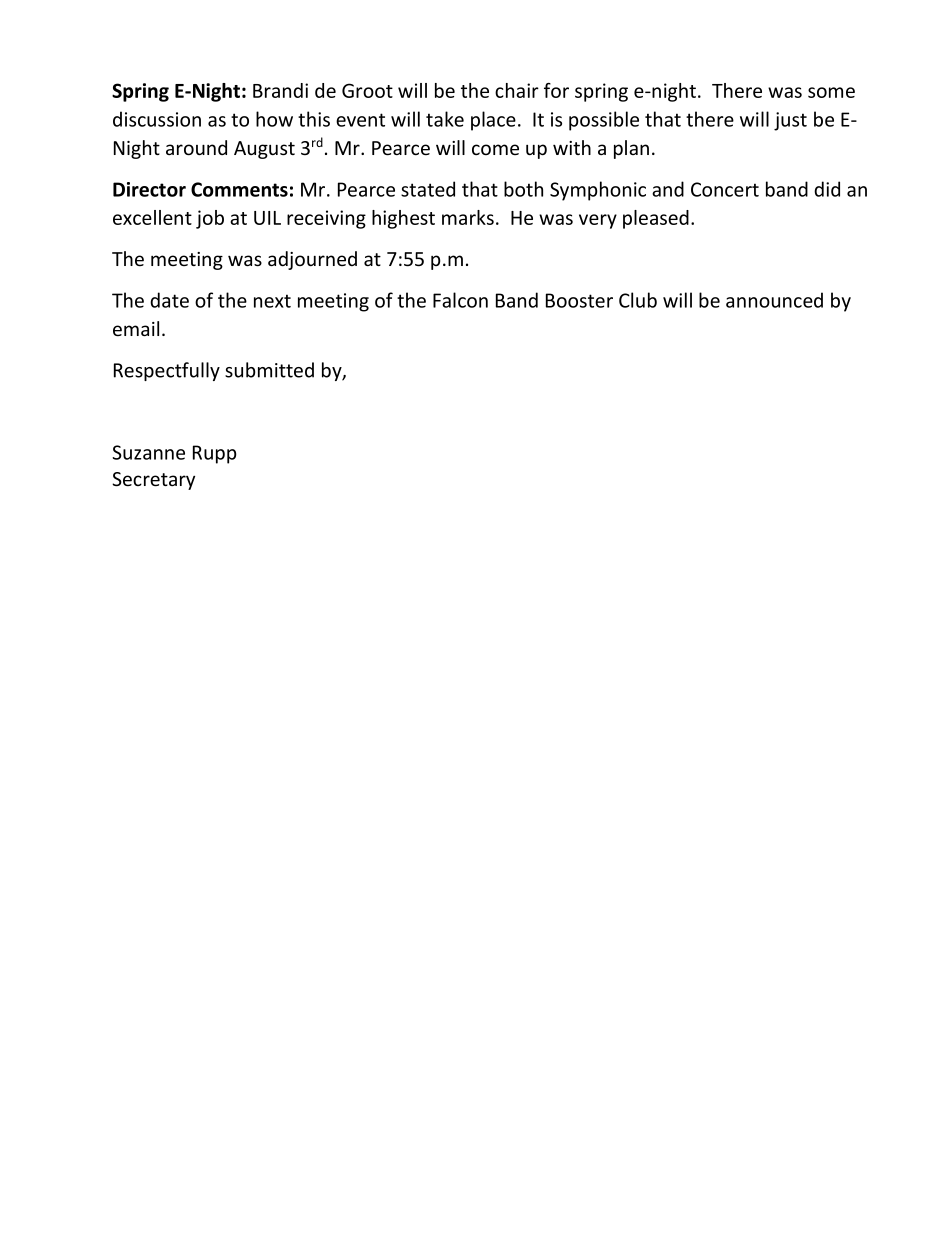  I want to click on Brandi, so click(280, 90).
